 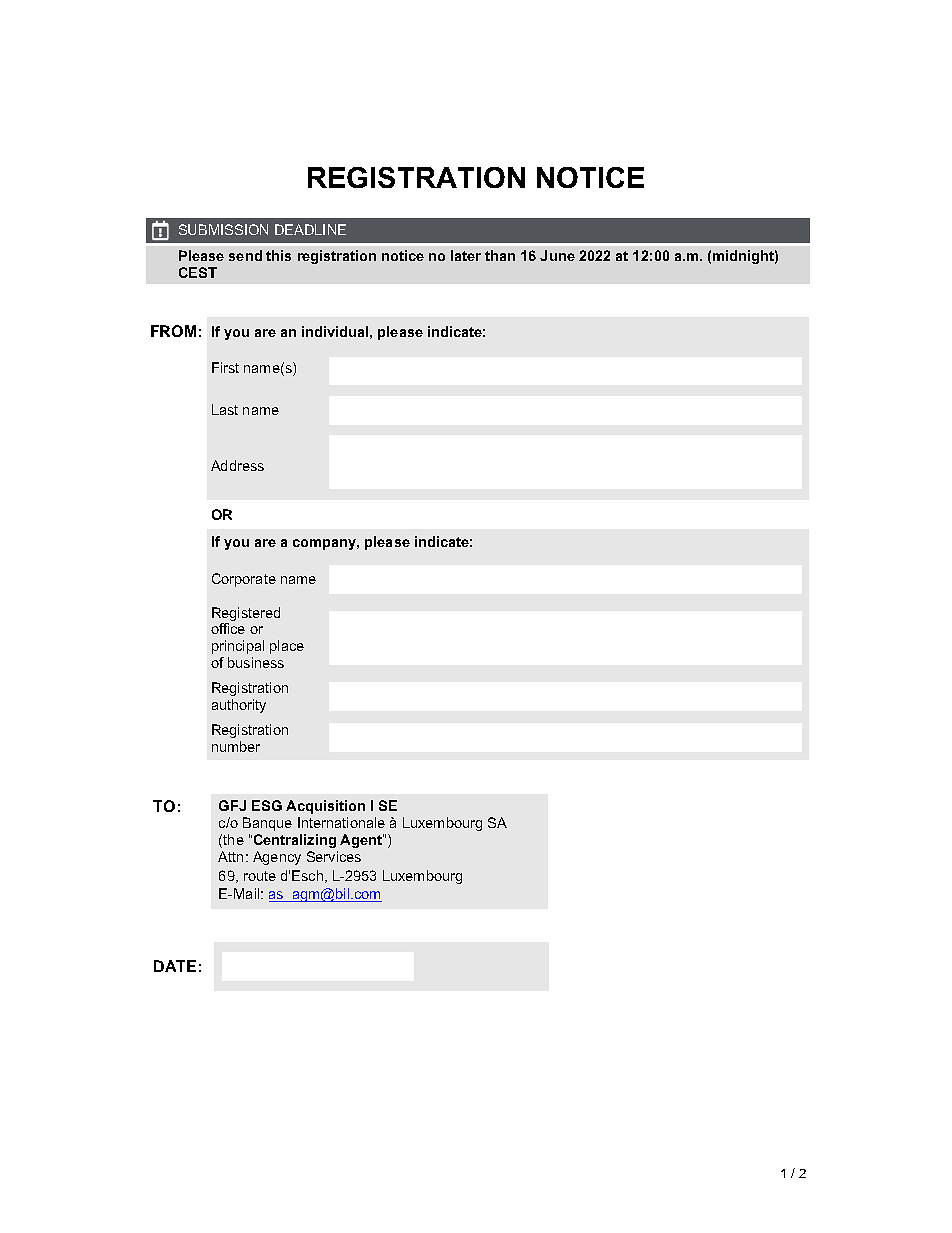 I want to click on Agent, so click(x=362, y=841).
